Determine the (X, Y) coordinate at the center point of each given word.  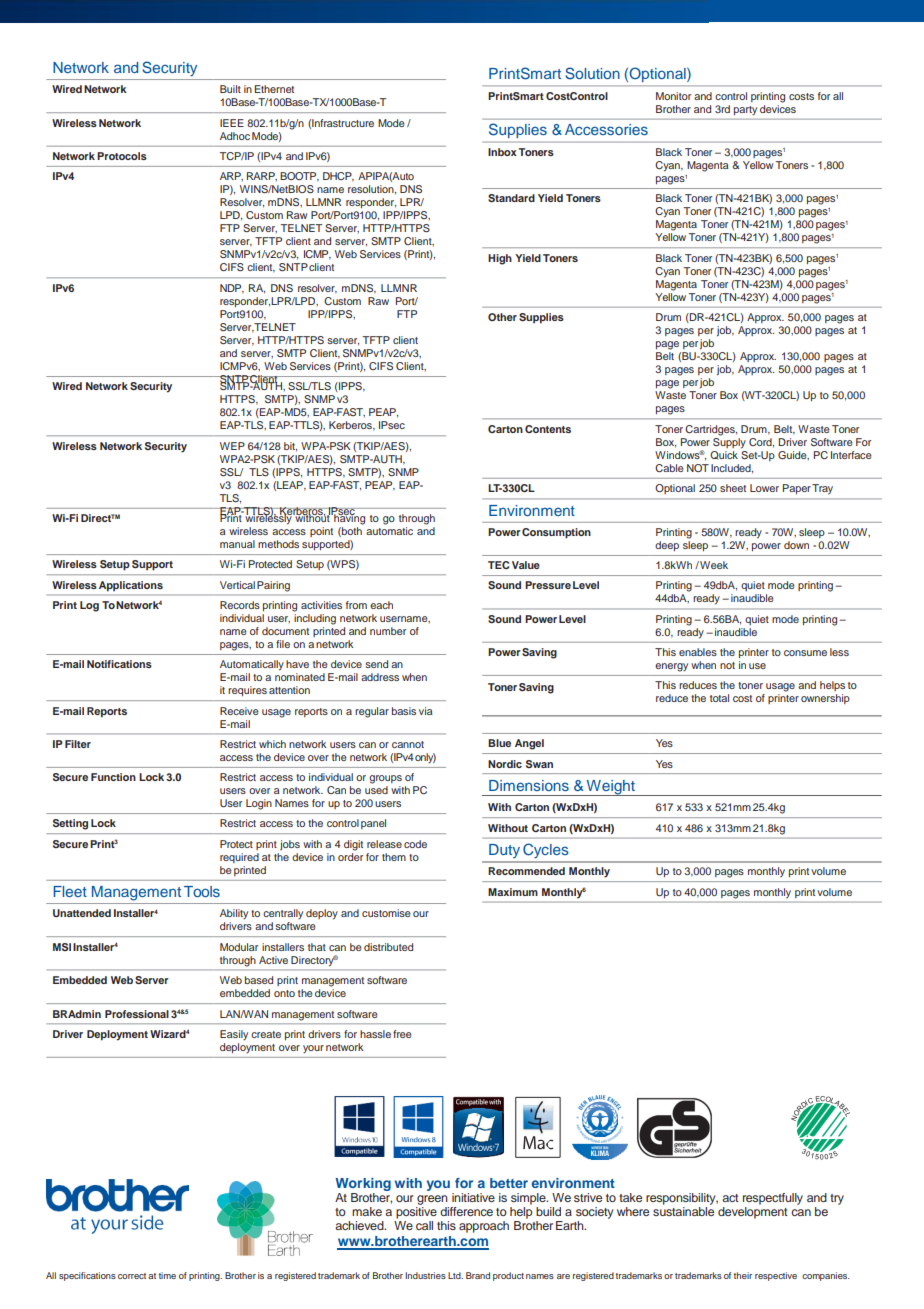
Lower (764, 488)
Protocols (122, 156)
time (167, 1275)
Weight (610, 788)
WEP (232, 446)
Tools (202, 891)
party (745, 110)
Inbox (502, 152)
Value (526, 565)
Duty (504, 851)
